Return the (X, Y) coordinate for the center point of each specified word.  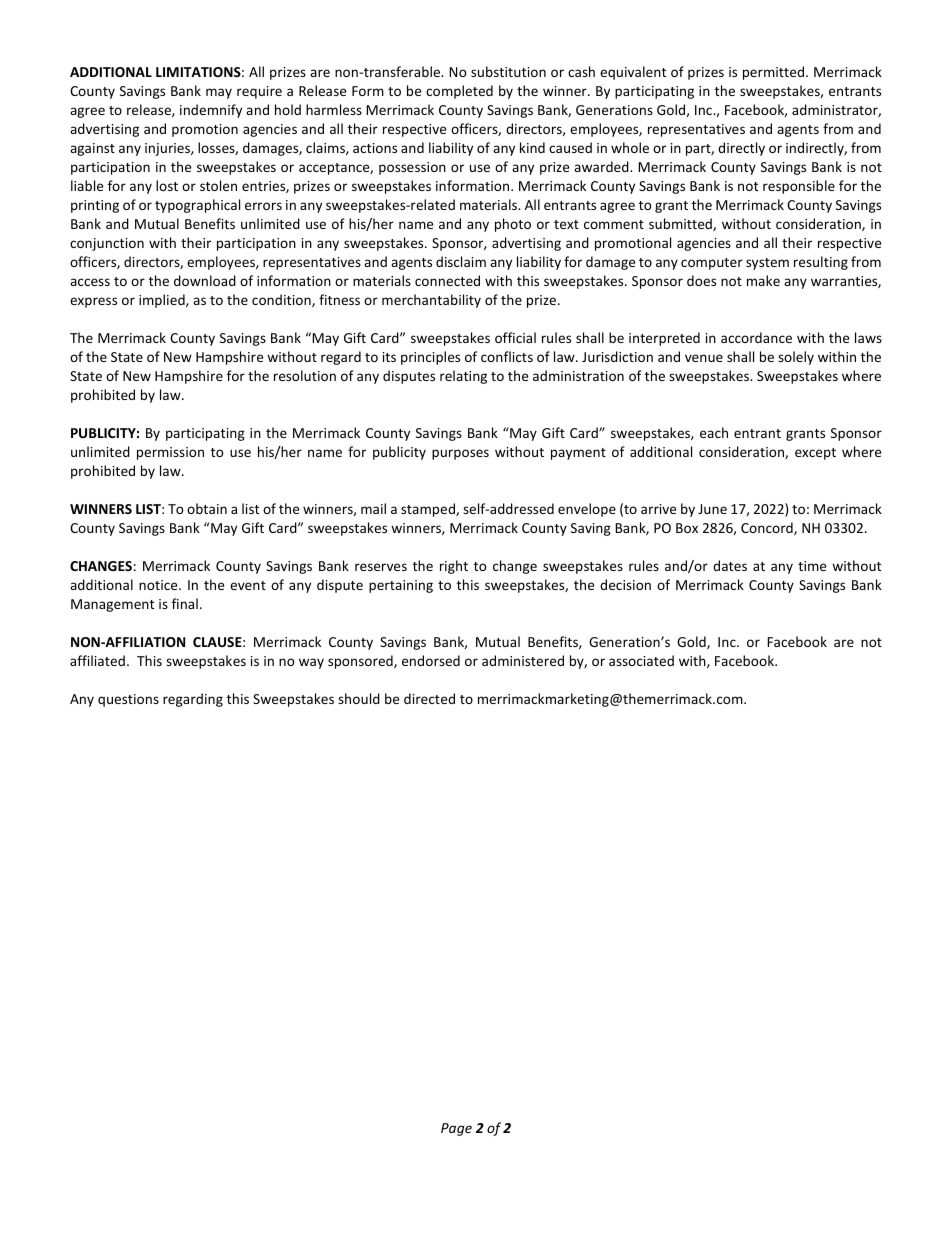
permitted (773, 73)
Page (456, 1129)
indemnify (211, 111)
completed (459, 92)
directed (429, 698)
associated (641, 660)
